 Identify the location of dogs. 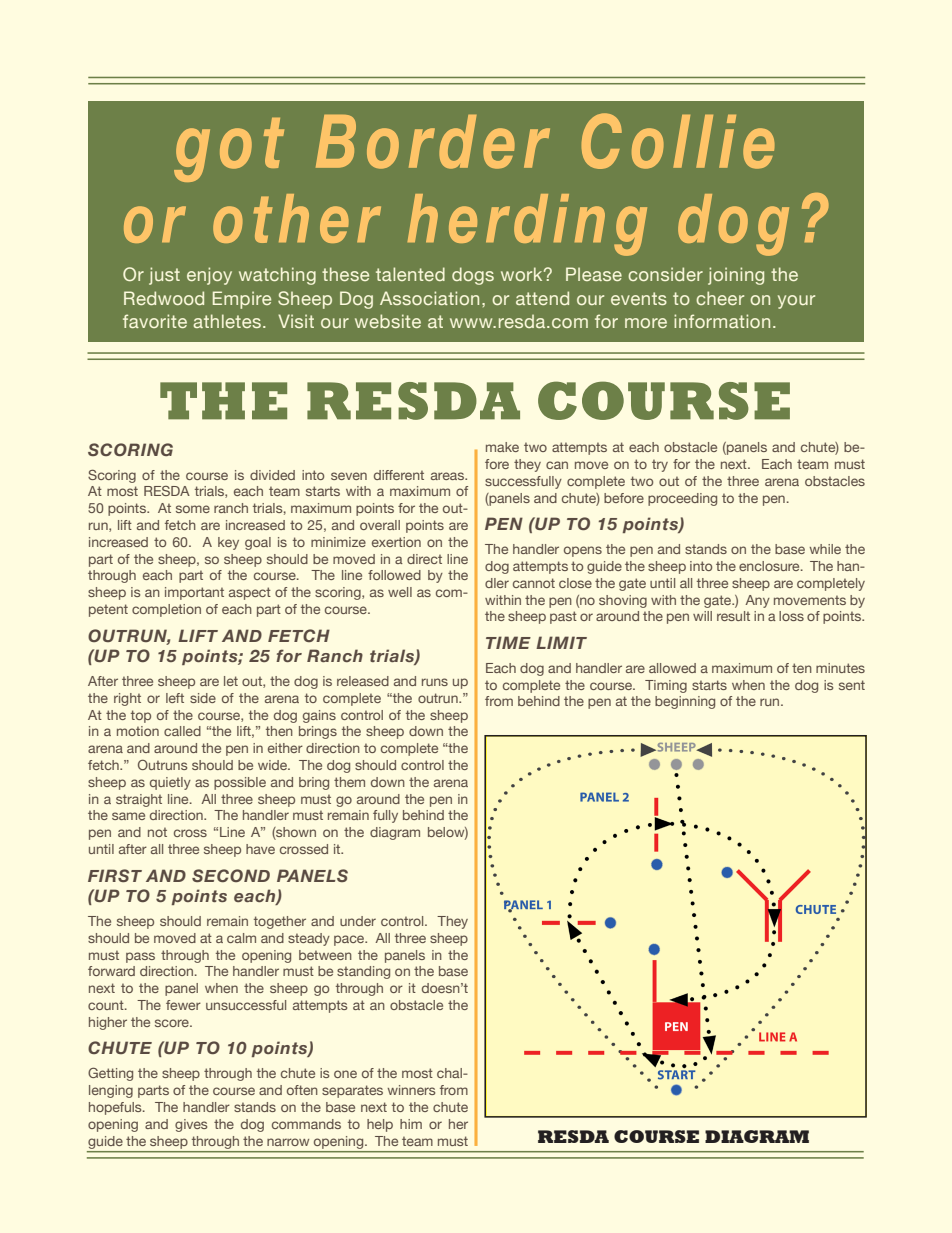
(473, 276).
